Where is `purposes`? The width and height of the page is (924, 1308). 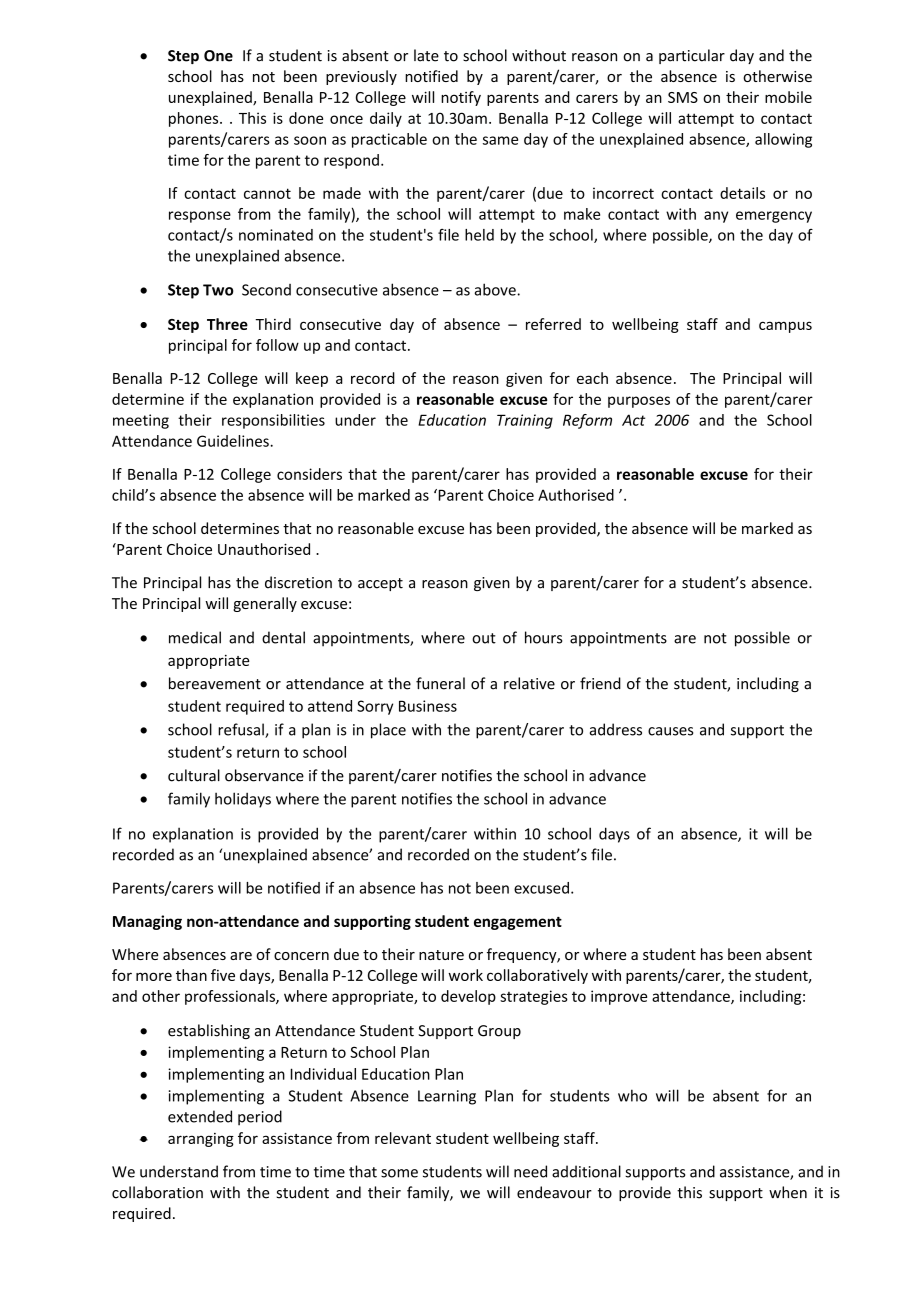 purposes is located at coordinates (639, 402).
